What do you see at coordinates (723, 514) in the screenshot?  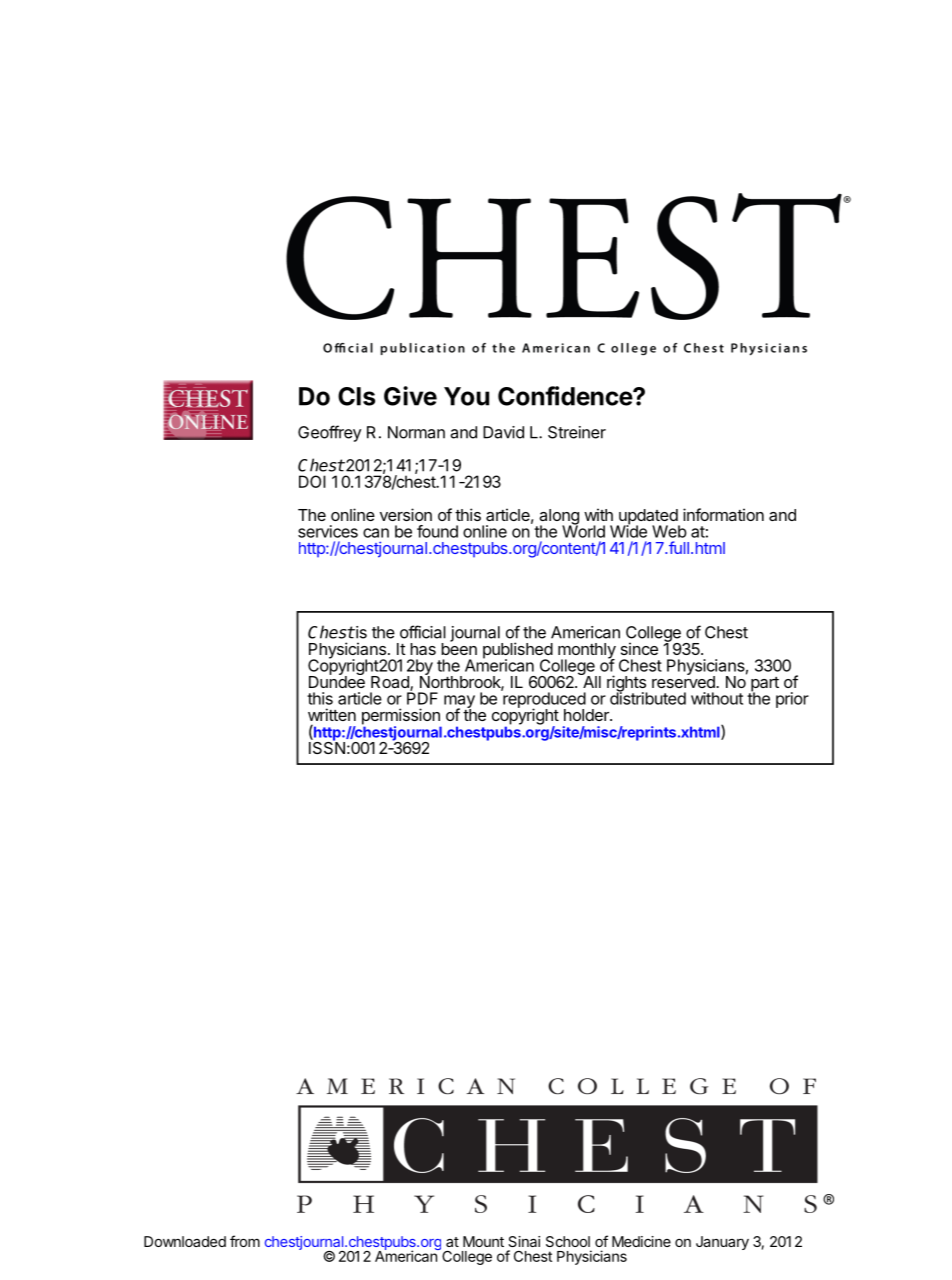 I see `information` at bounding box center [723, 514].
